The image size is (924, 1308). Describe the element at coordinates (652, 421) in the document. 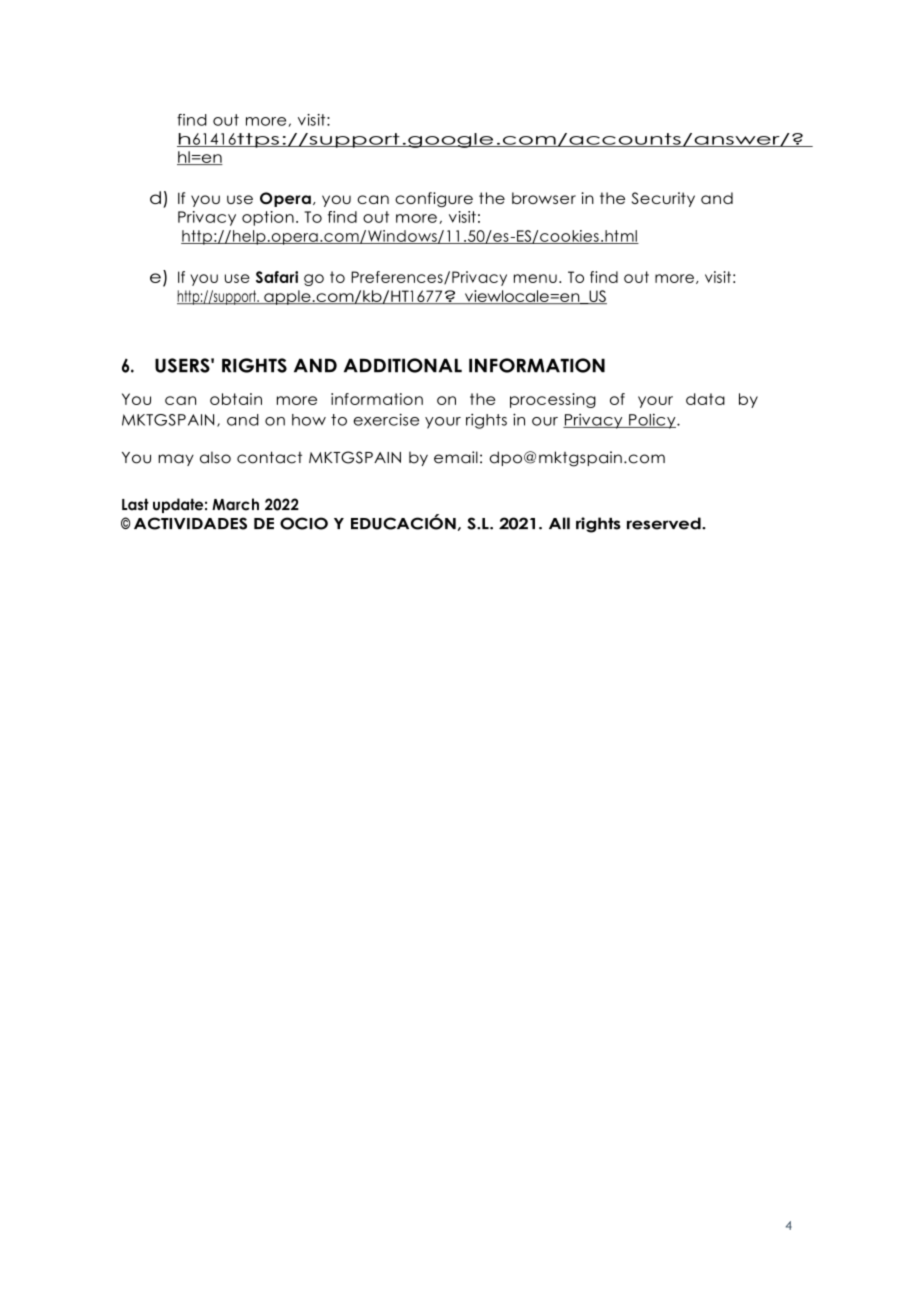

I see `Policy` at that location.
